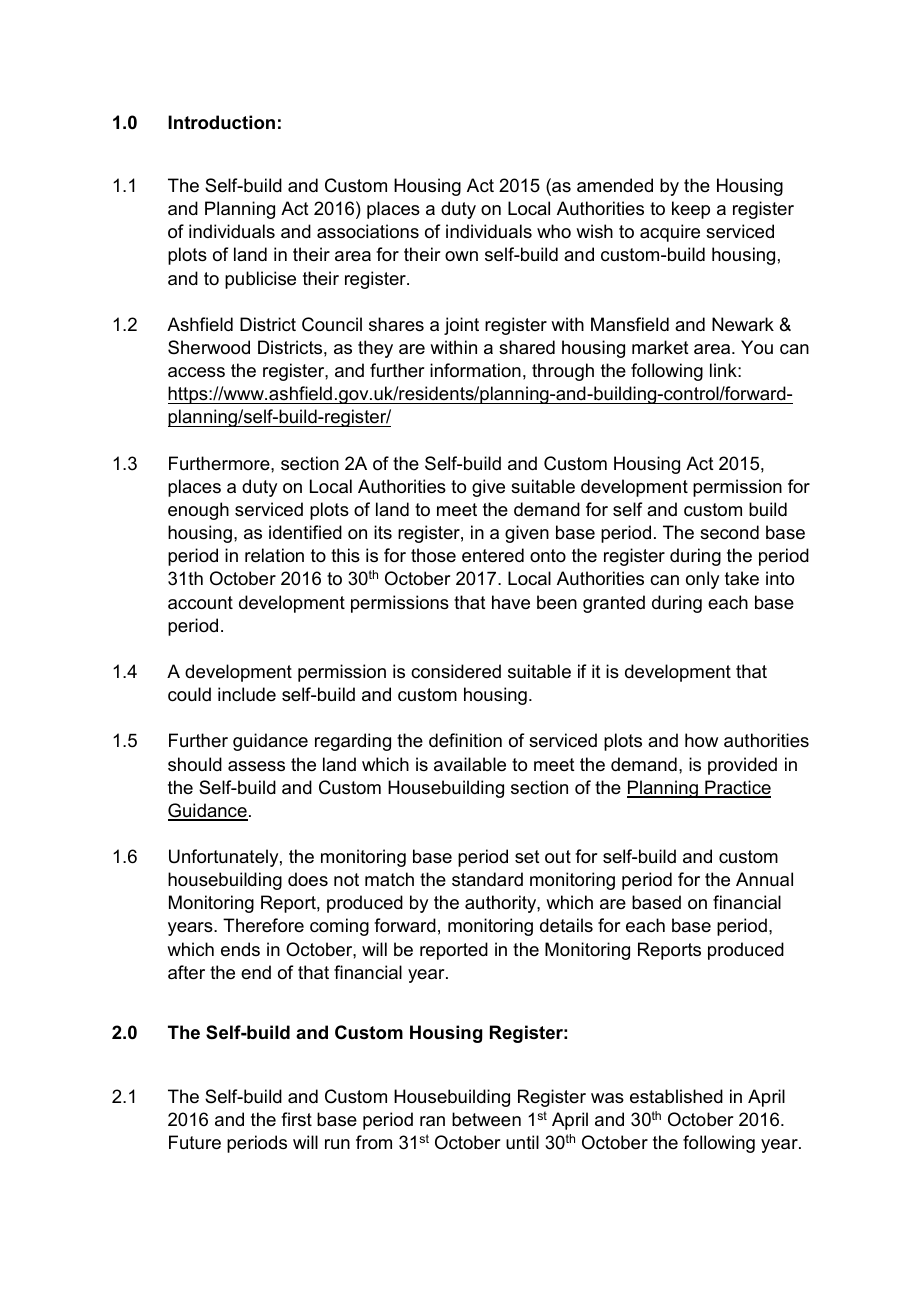  I want to click on Introduction, so click(221, 122).
